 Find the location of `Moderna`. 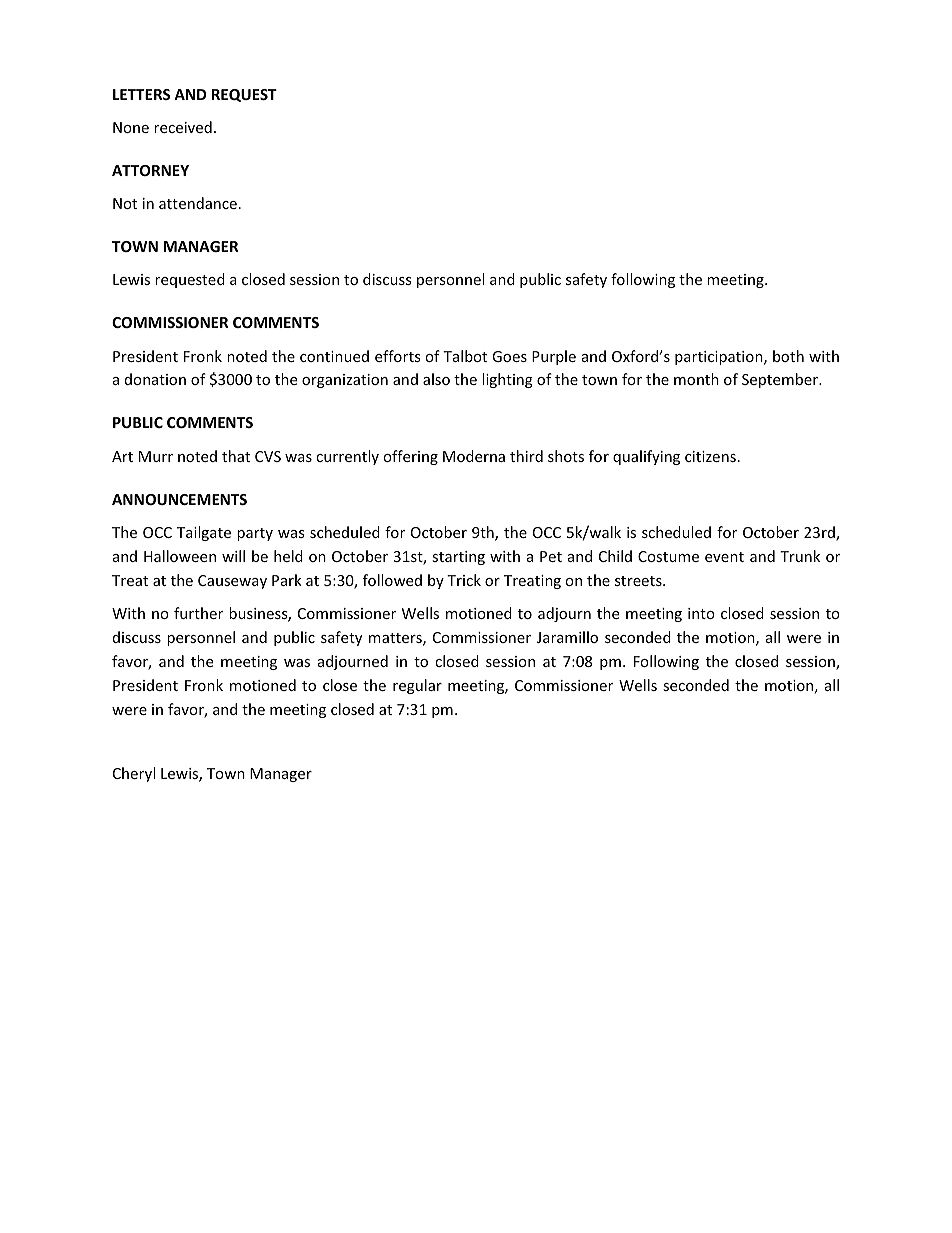

Moderna is located at coordinates (474, 456).
